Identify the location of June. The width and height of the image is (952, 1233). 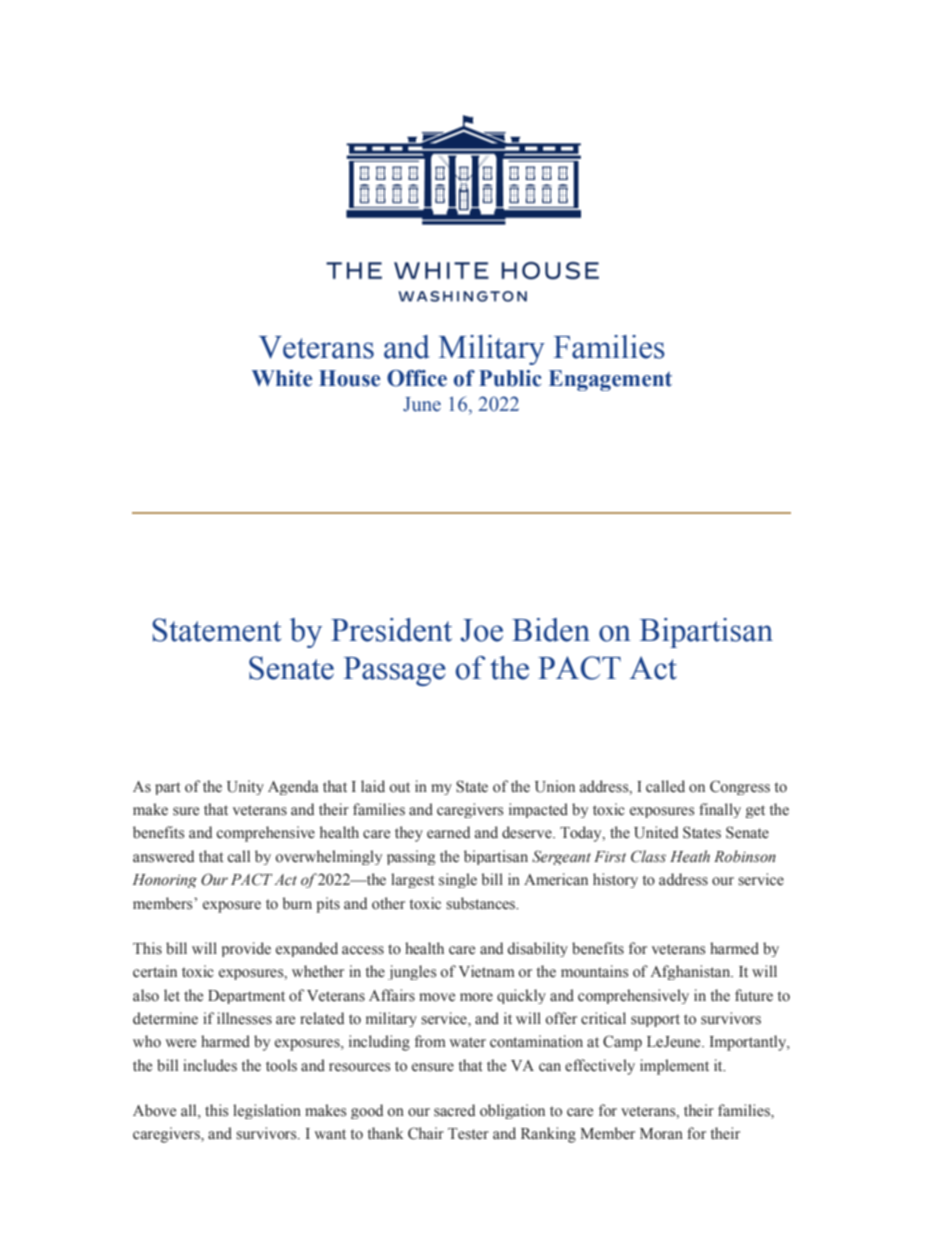
(422, 404).
